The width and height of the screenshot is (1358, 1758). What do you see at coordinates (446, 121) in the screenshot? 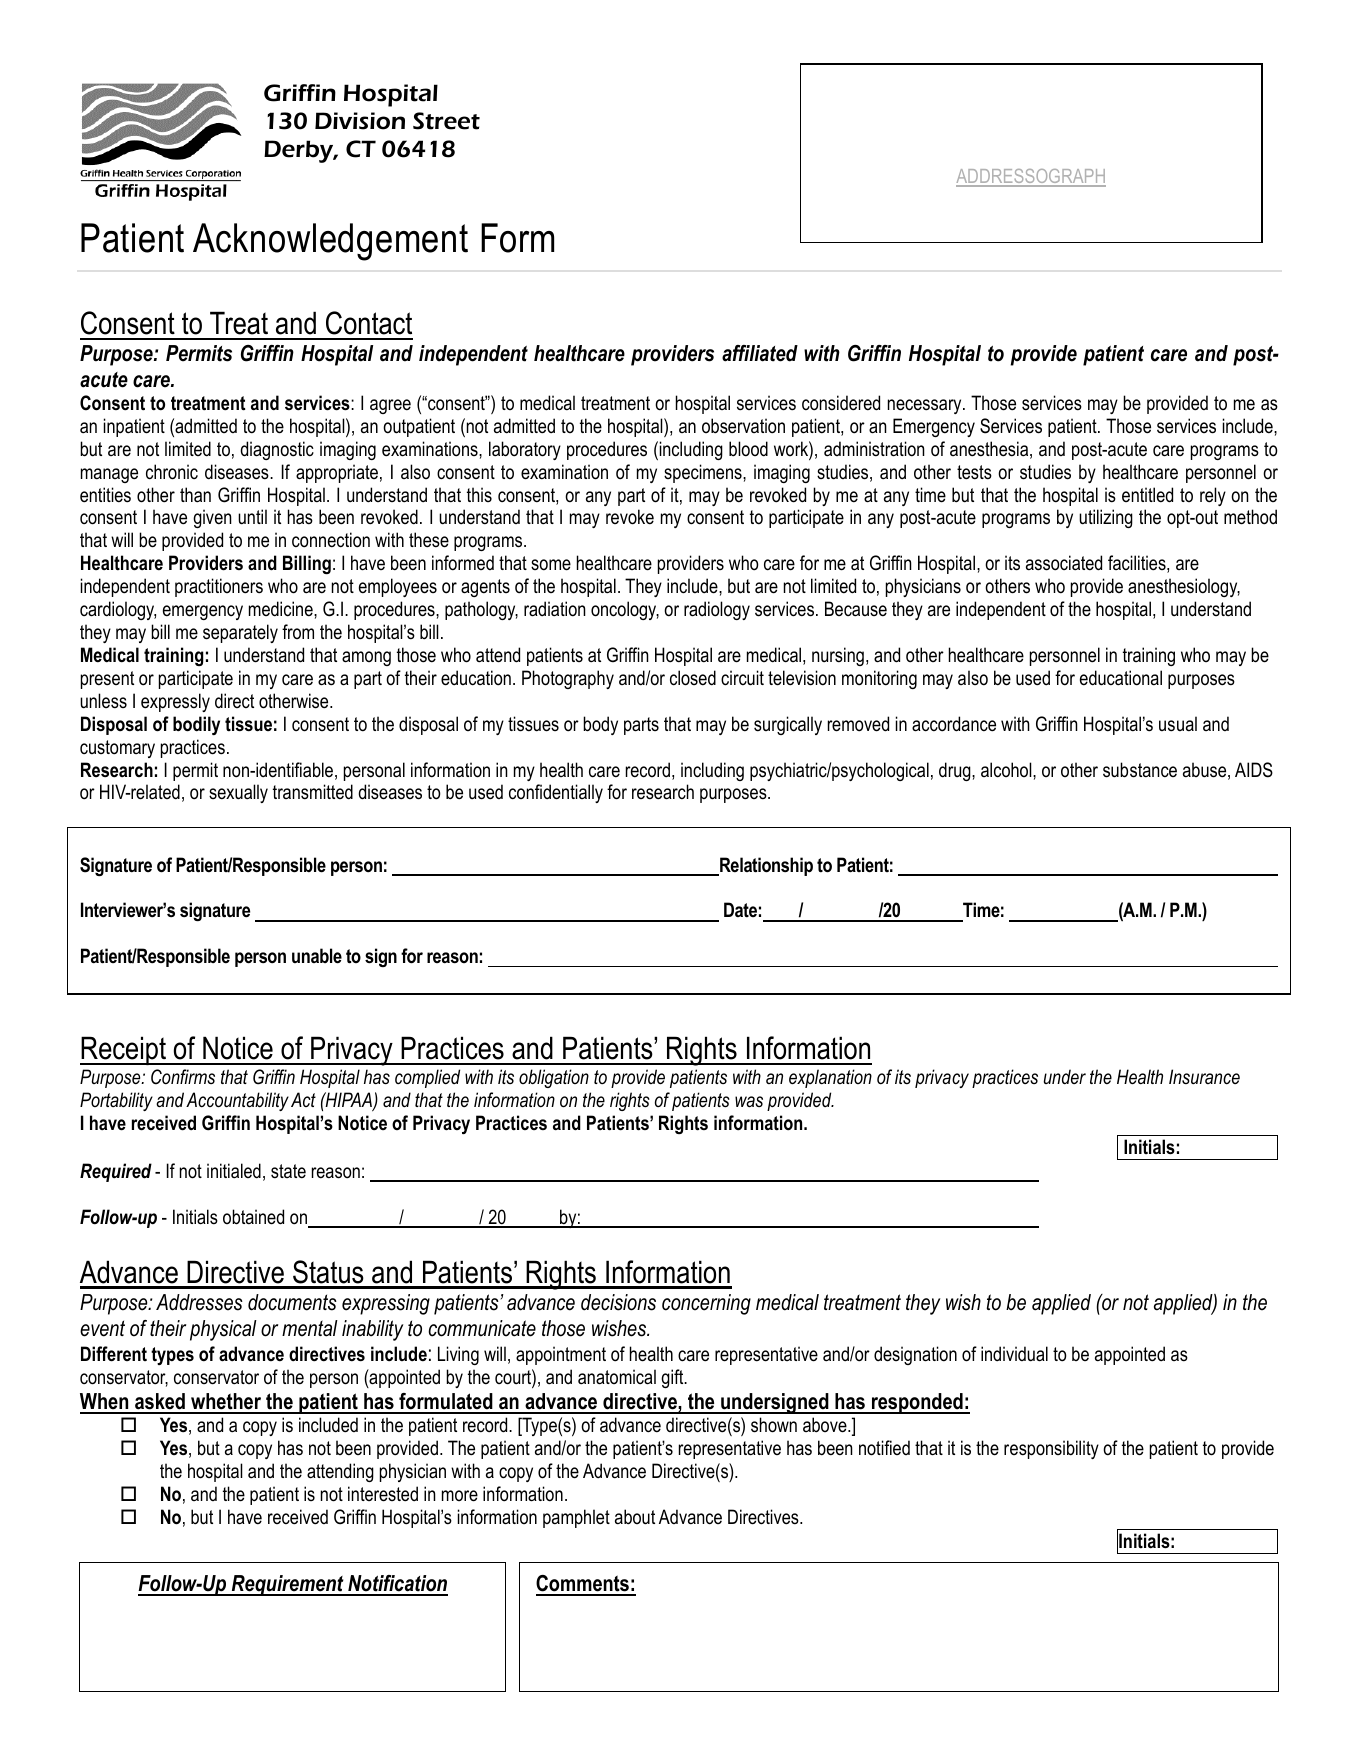
I see `Street` at bounding box center [446, 121].
